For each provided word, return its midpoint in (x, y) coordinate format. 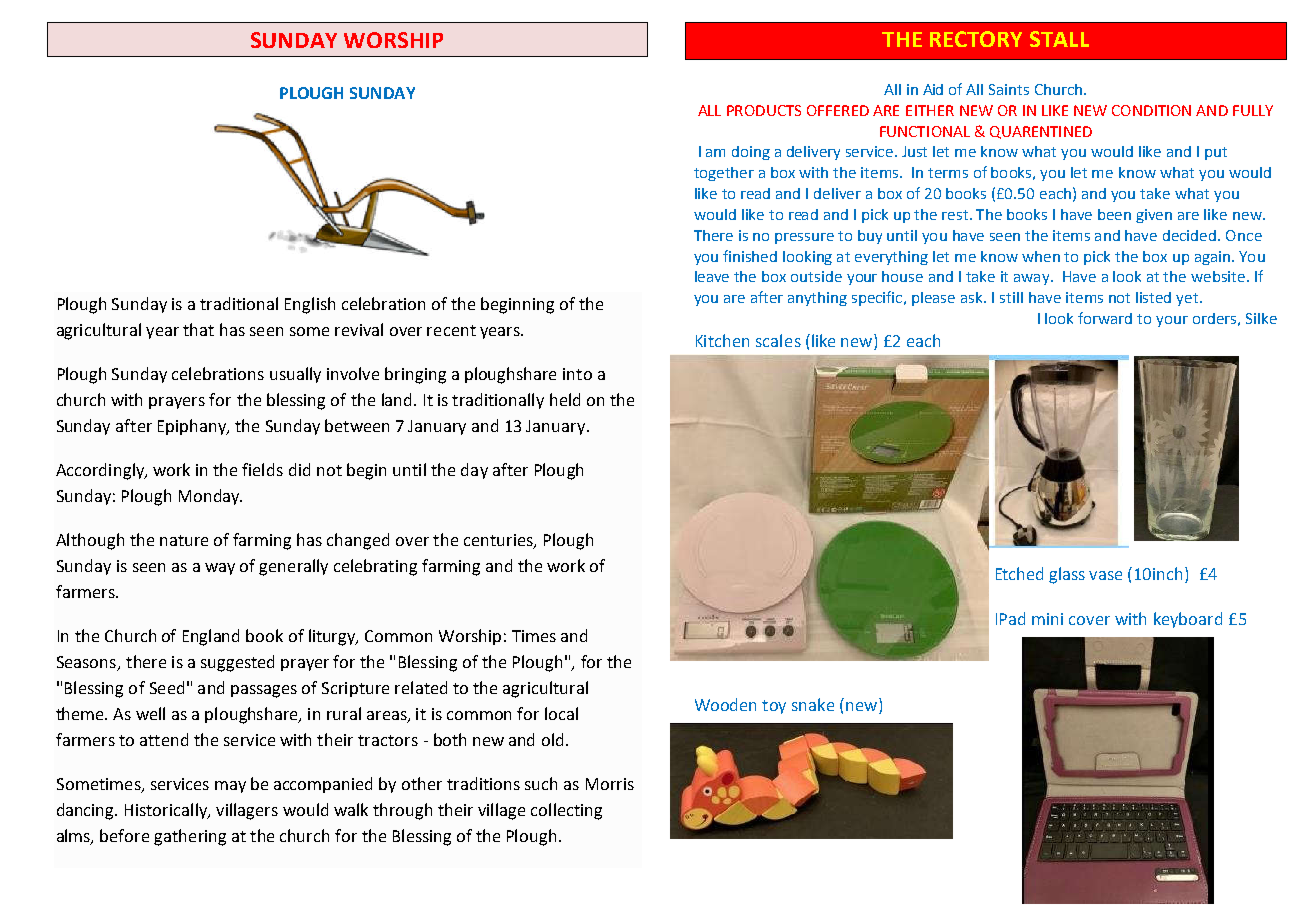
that (198, 329)
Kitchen (722, 340)
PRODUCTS (764, 110)
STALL (1059, 39)
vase (1105, 575)
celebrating (375, 567)
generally (293, 567)
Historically (167, 811)
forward (1105, 318)
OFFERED (838, 110)
